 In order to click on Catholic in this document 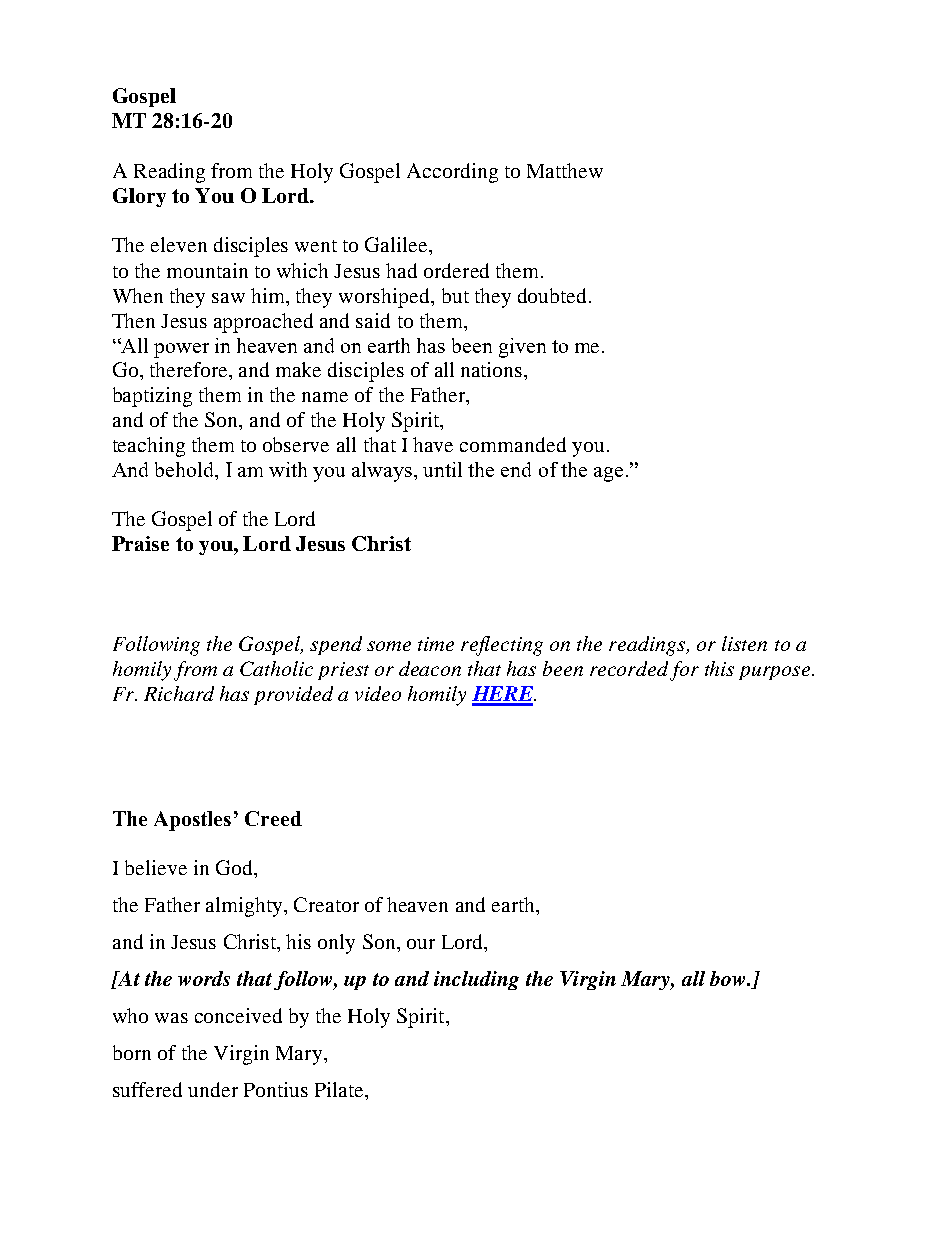, I will do `click(276, 668)`.
